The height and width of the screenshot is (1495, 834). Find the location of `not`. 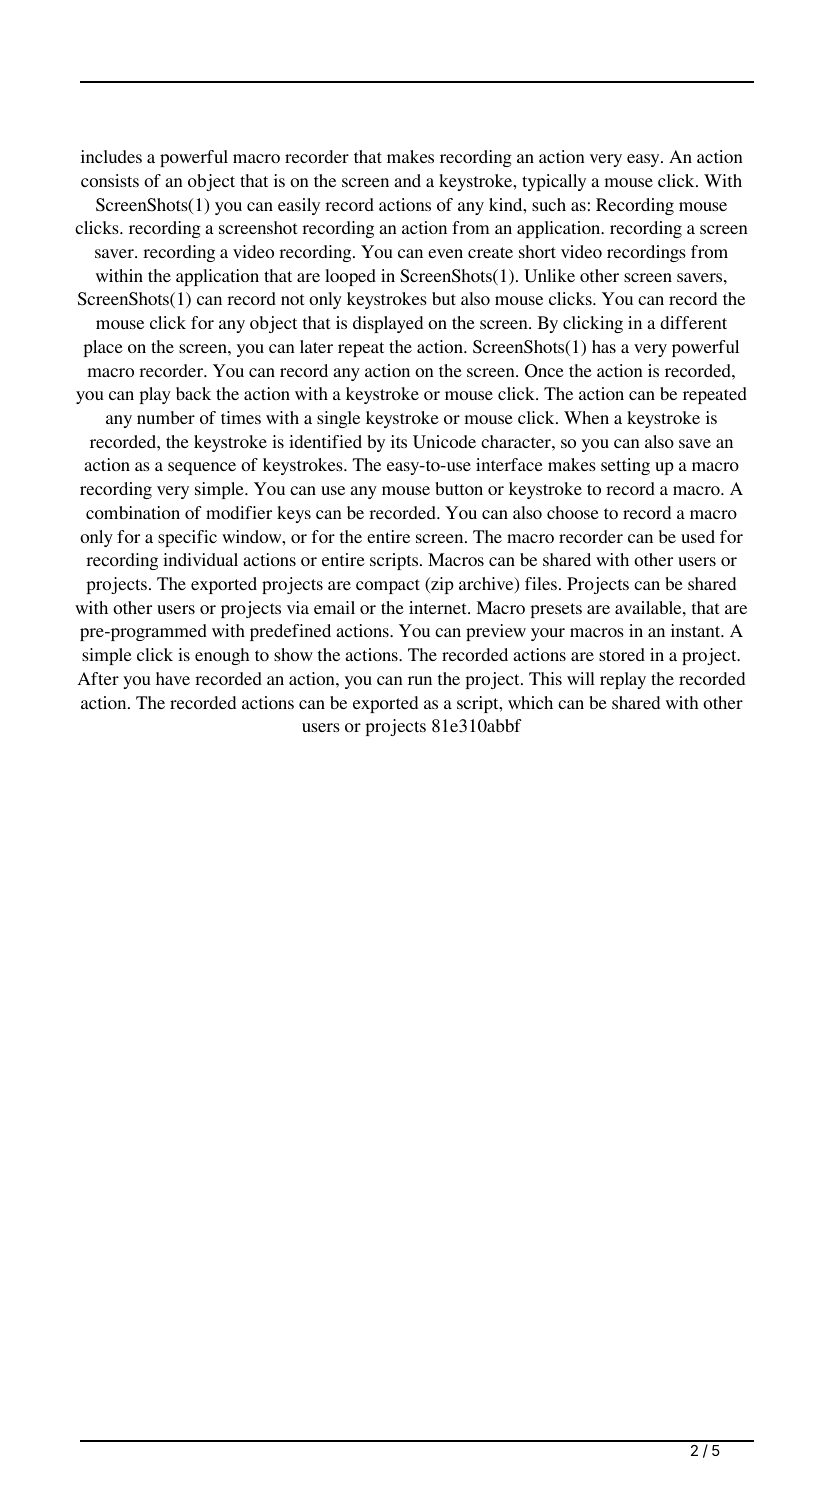

not is located at coordinates (292, 299).
